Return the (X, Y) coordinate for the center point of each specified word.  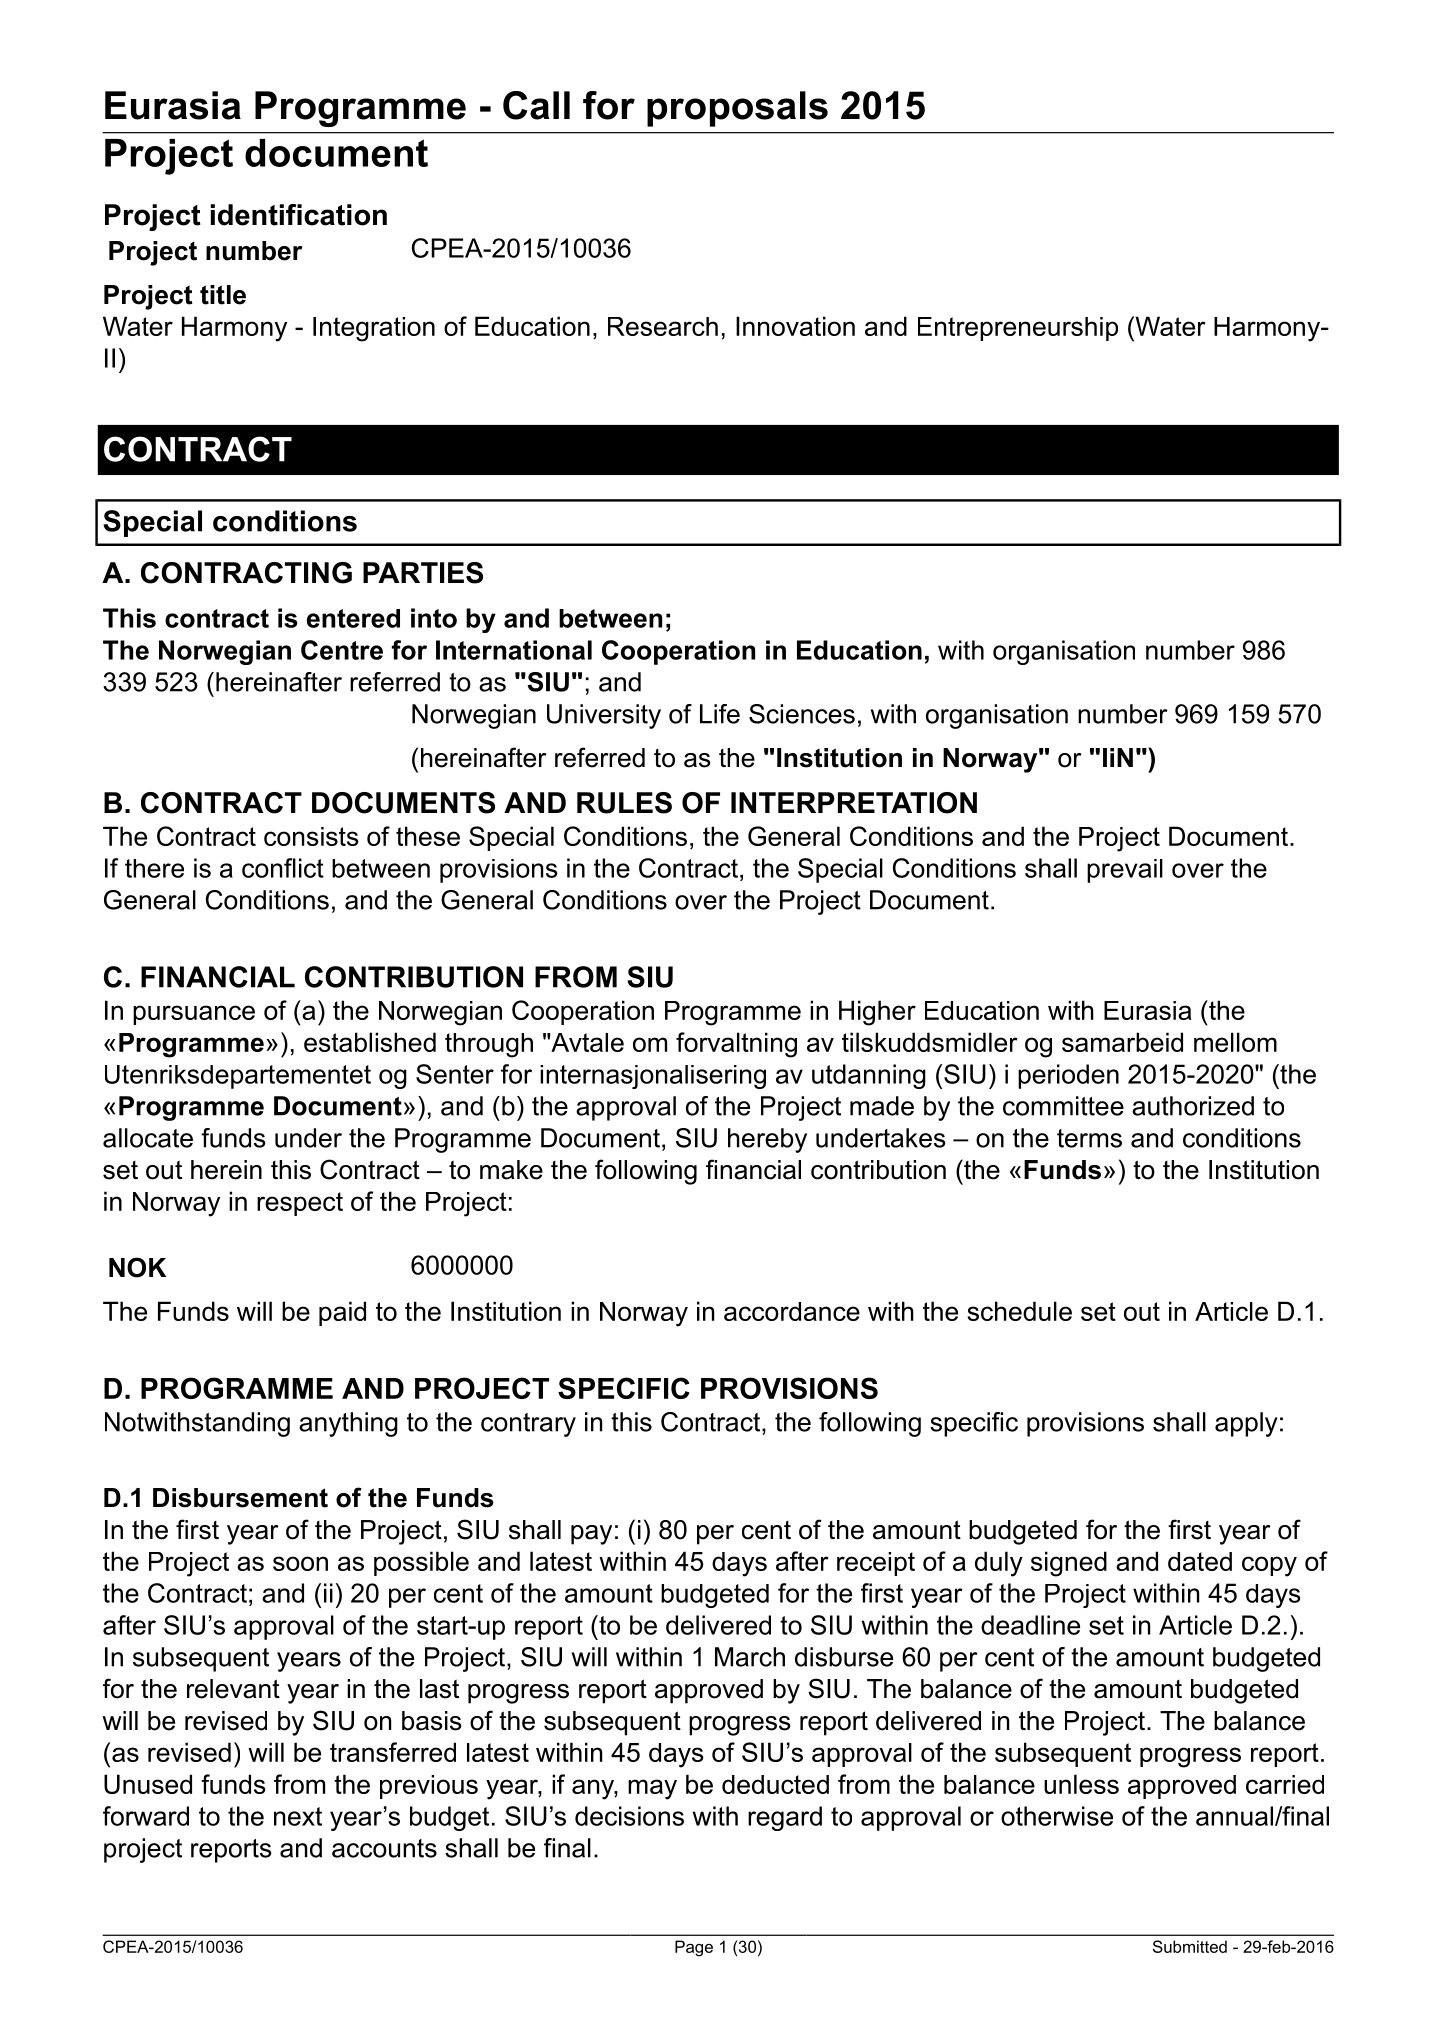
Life (720, 714)
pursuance (194, 1015)
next (298, 1816)
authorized (1193, 1106)
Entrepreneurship (1018, 329)
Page (694, 1948)
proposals (737, 109)
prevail (1125, 871)
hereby (767, 1140)
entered (353, 618)
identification (299, 215)
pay (591, 1535)
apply (1246, 1424)
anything (348, 1424)
